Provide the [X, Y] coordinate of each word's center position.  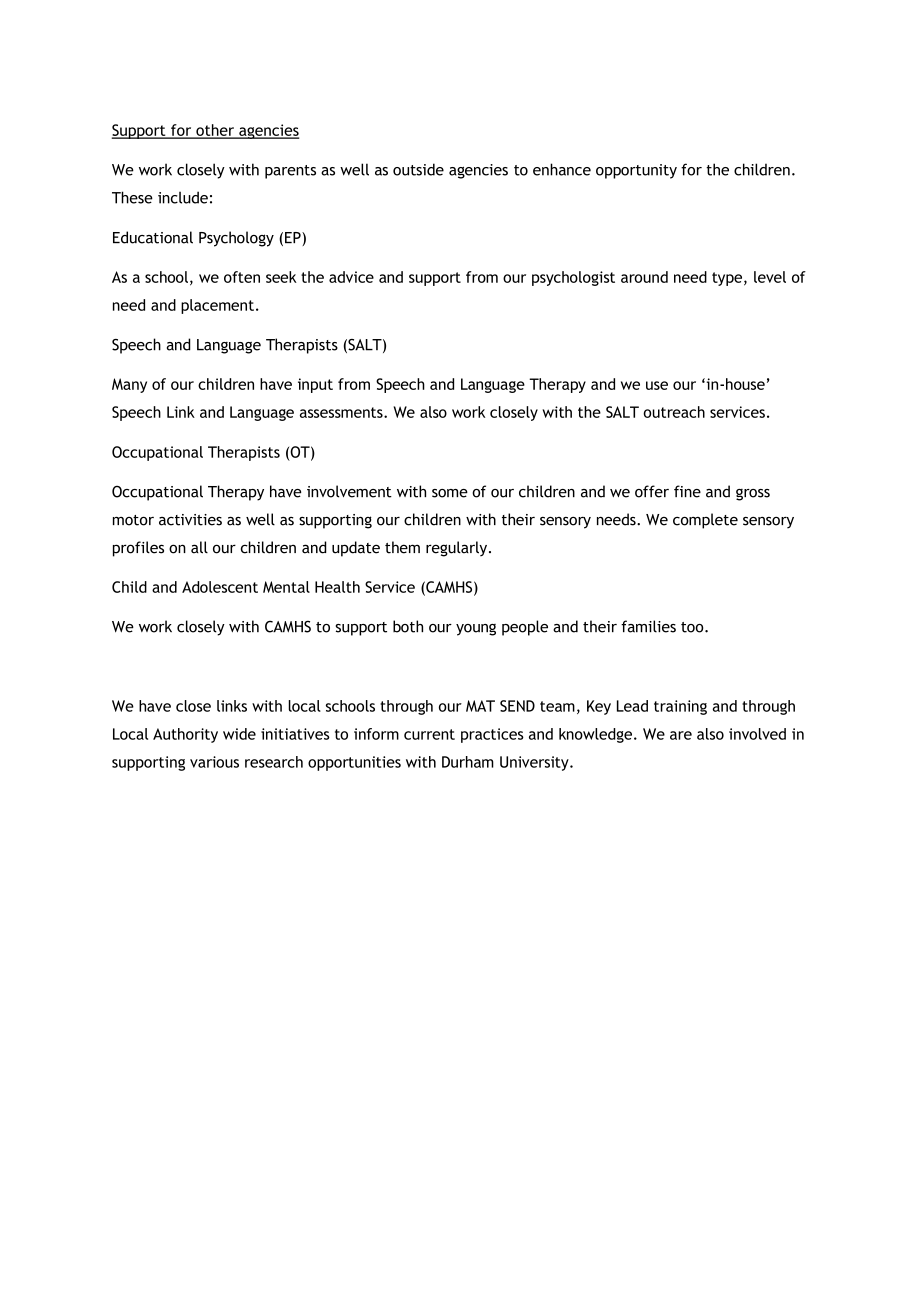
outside [418, 169]
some [450, 493]
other [215, 131]
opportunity [636, 171]
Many [129, 385]
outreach [674, 412]
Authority [185, 735]
